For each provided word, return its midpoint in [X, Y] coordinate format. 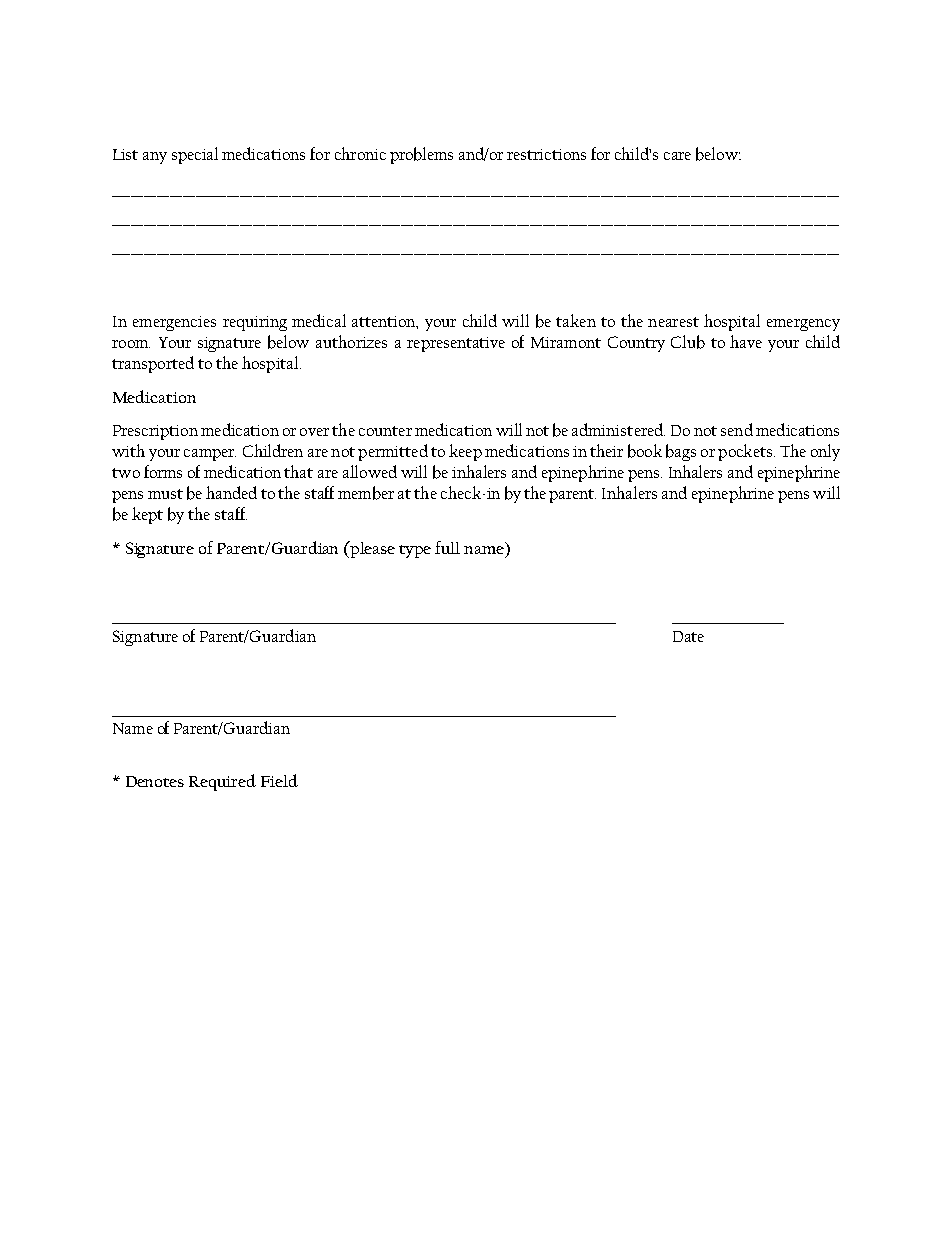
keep [465, 452]
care [677, 156]
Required [222, 782]
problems [421, 155]
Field [279, 780]
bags [681, 452]
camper [210, 455]
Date [688, 636]
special [195, 155]
